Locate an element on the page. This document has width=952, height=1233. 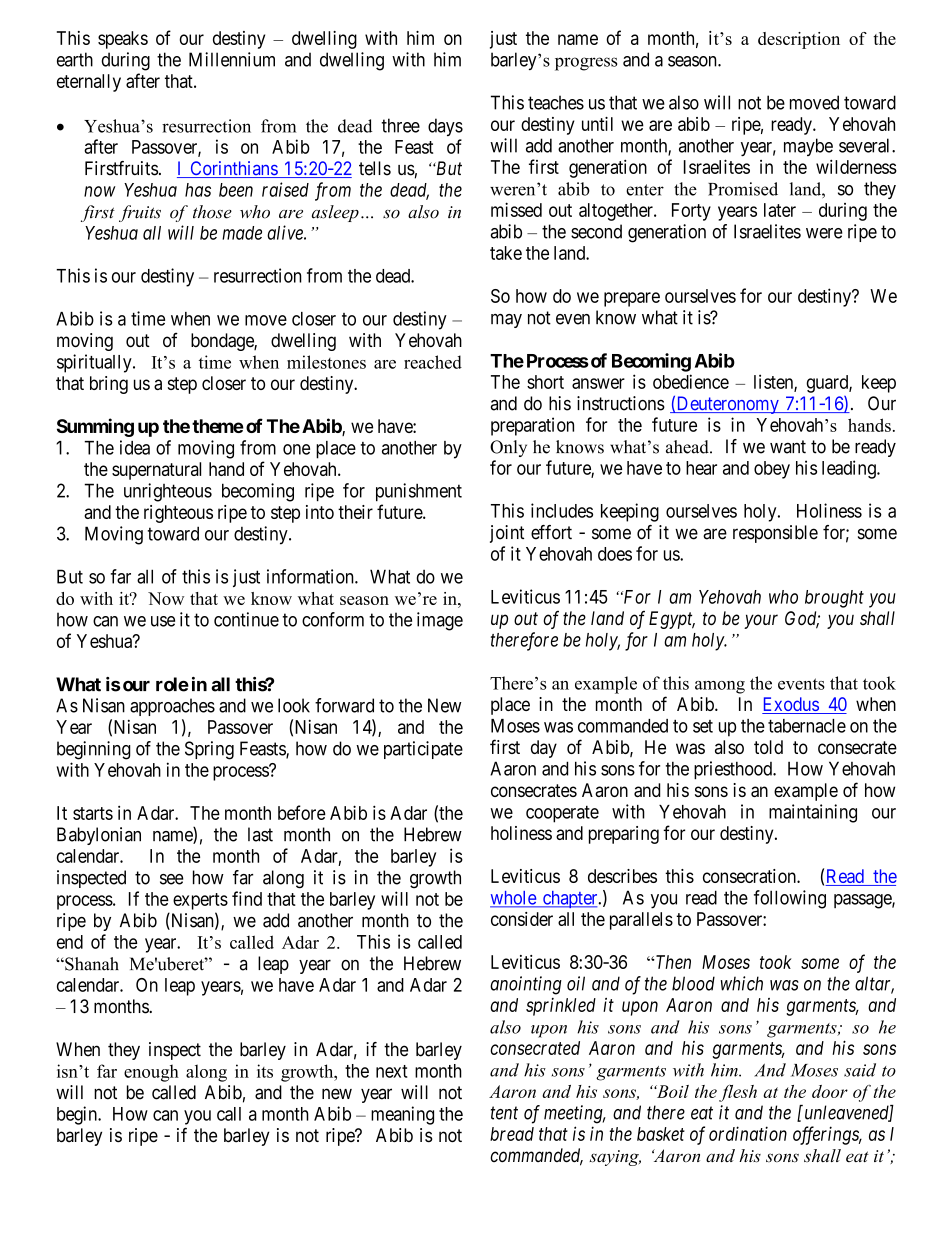
idea is located at coordinates (135, 447).
